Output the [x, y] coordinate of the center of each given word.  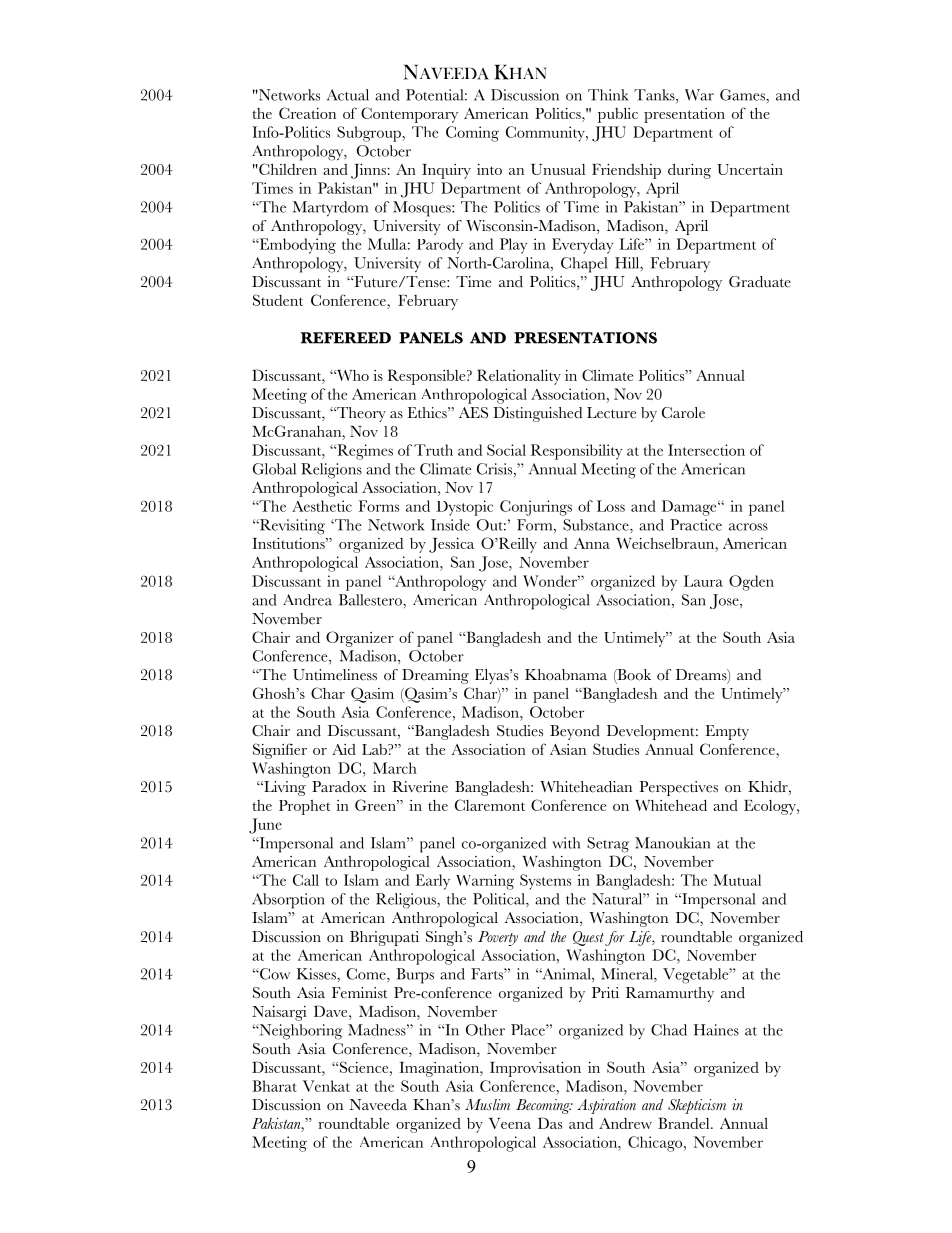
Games [743, 95]
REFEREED [346, 338]
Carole [683, 413]
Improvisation [535, 1069]
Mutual [737, 880]
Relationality [519, 377]
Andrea [307, 600]
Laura [703, 581]
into [489, 169]
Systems [545, 882]
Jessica [451, 545]
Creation [307, 113]
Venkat [326, 1086]
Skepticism [697, 1106]
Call [306, 880]
